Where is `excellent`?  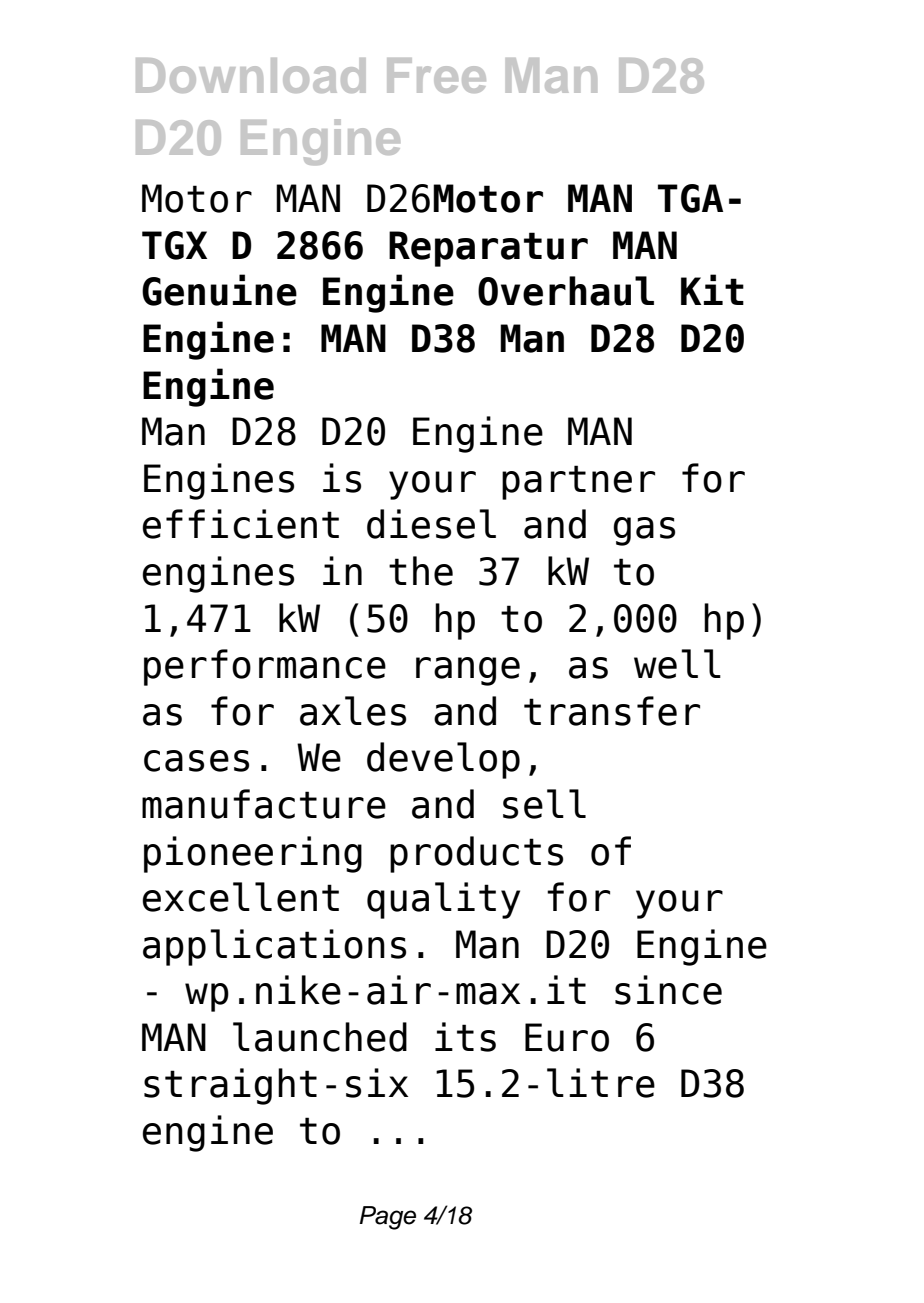
excellent is located at coordinates (240, 897).
